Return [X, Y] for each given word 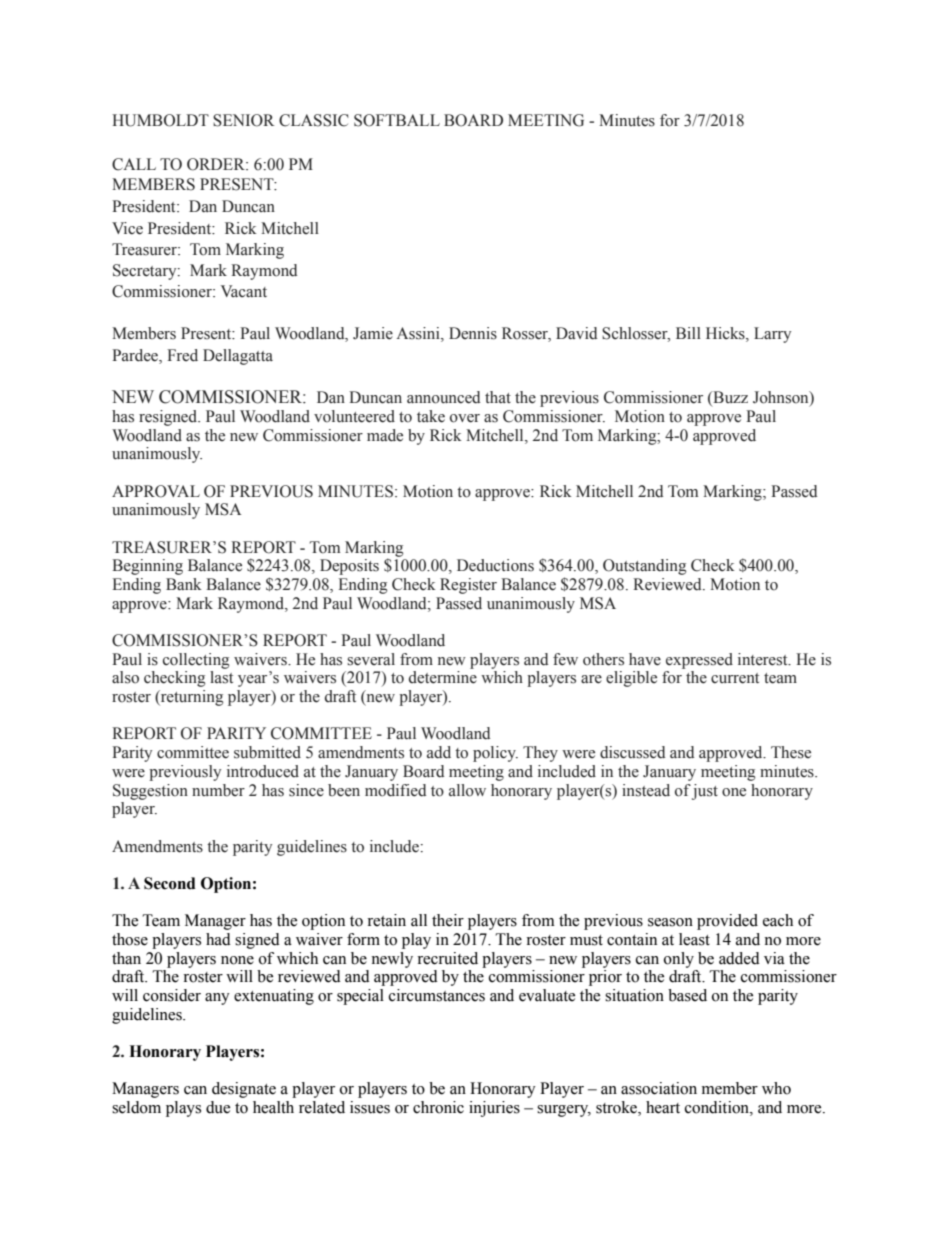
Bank [184, 584]
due [218, 1107]
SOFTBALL [397, 120]
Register [468, 586]
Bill [688, 333]
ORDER [217, 164]
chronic [438, 1107]
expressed [699, 661]
